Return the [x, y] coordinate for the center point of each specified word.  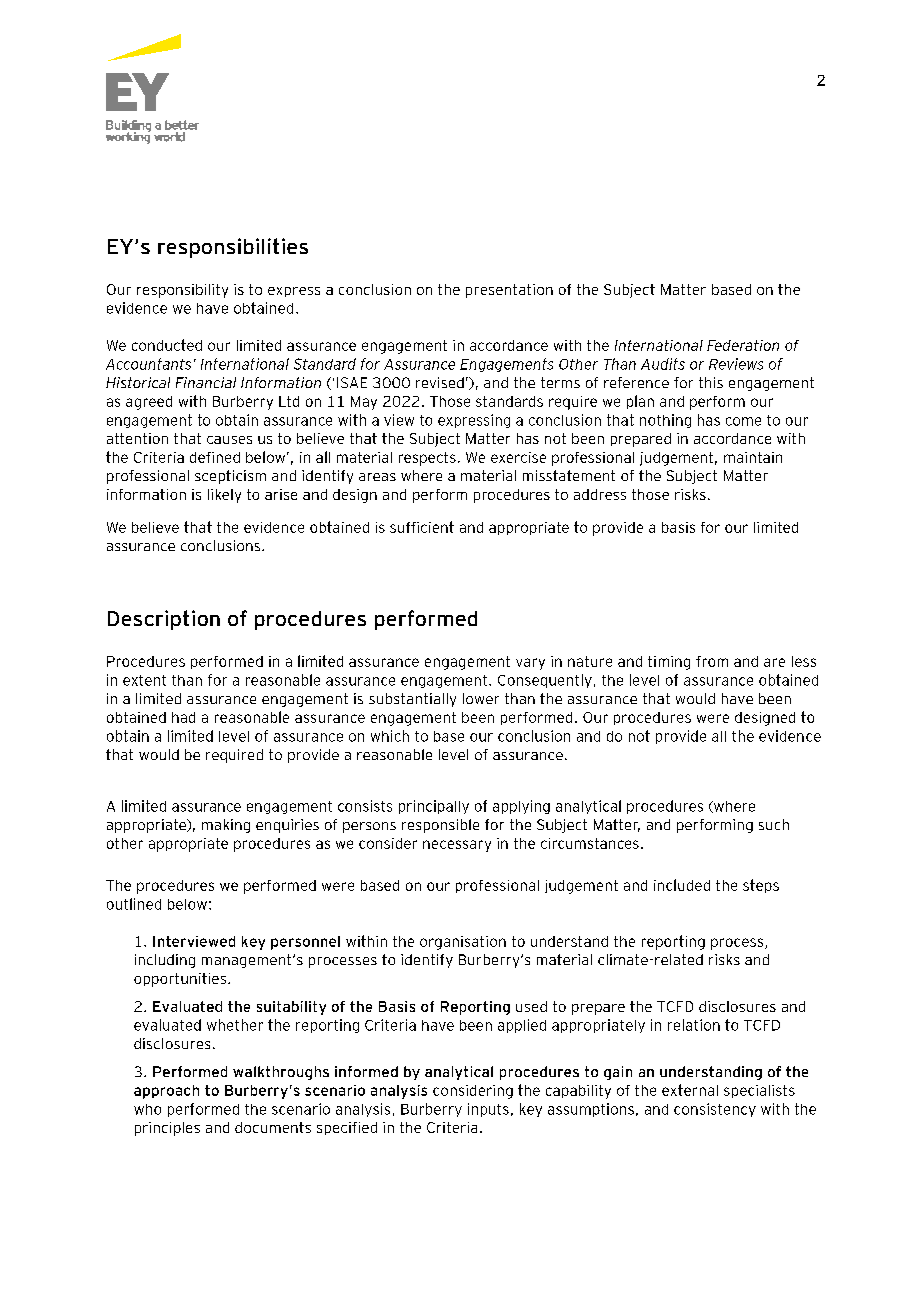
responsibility [182, 291]
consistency [715, 1110]
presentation [509, 291]
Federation [743, 345]
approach [166, 1092]
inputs [488, 1110]
